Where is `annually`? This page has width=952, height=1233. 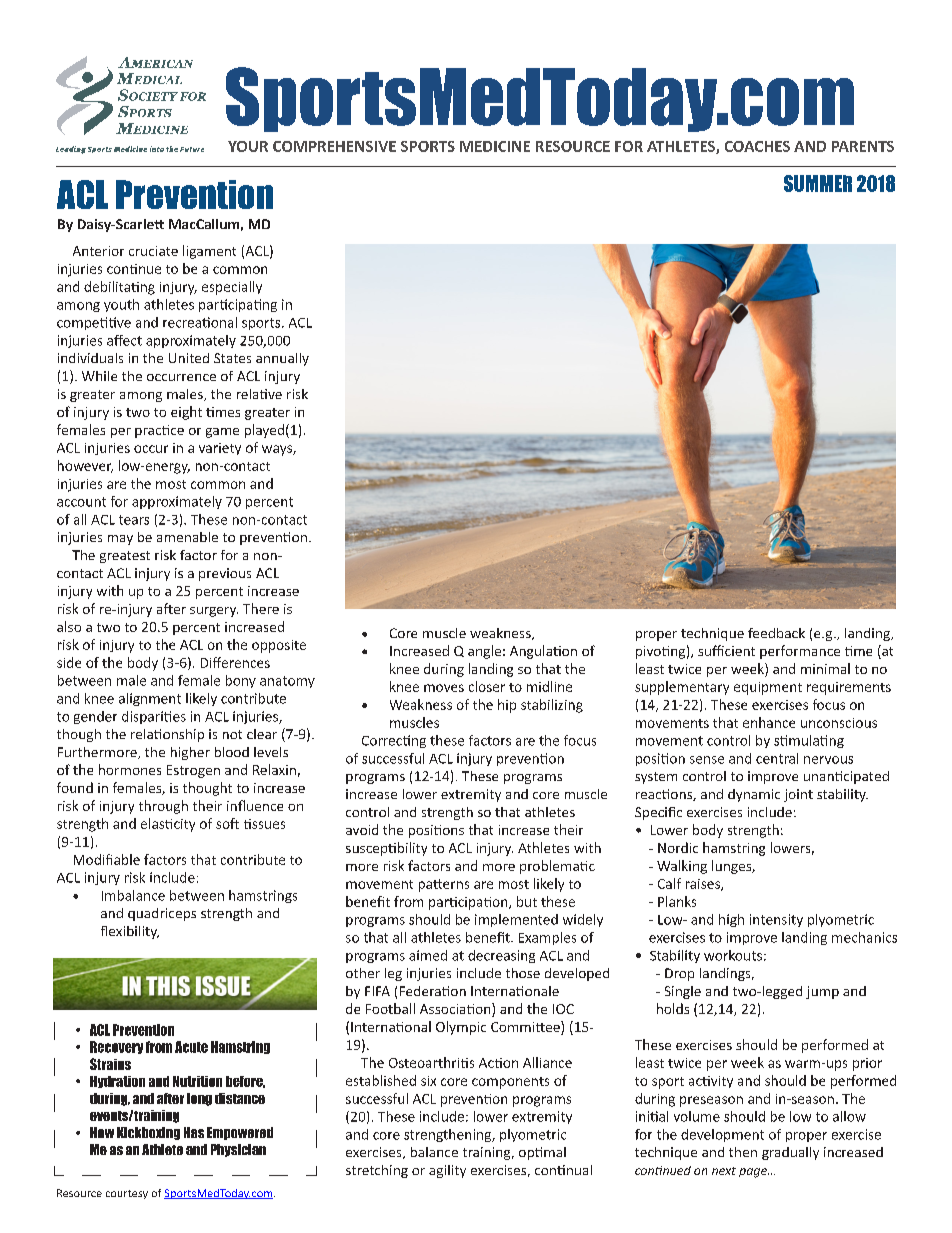
annually is located at coordinates (282, 359).
